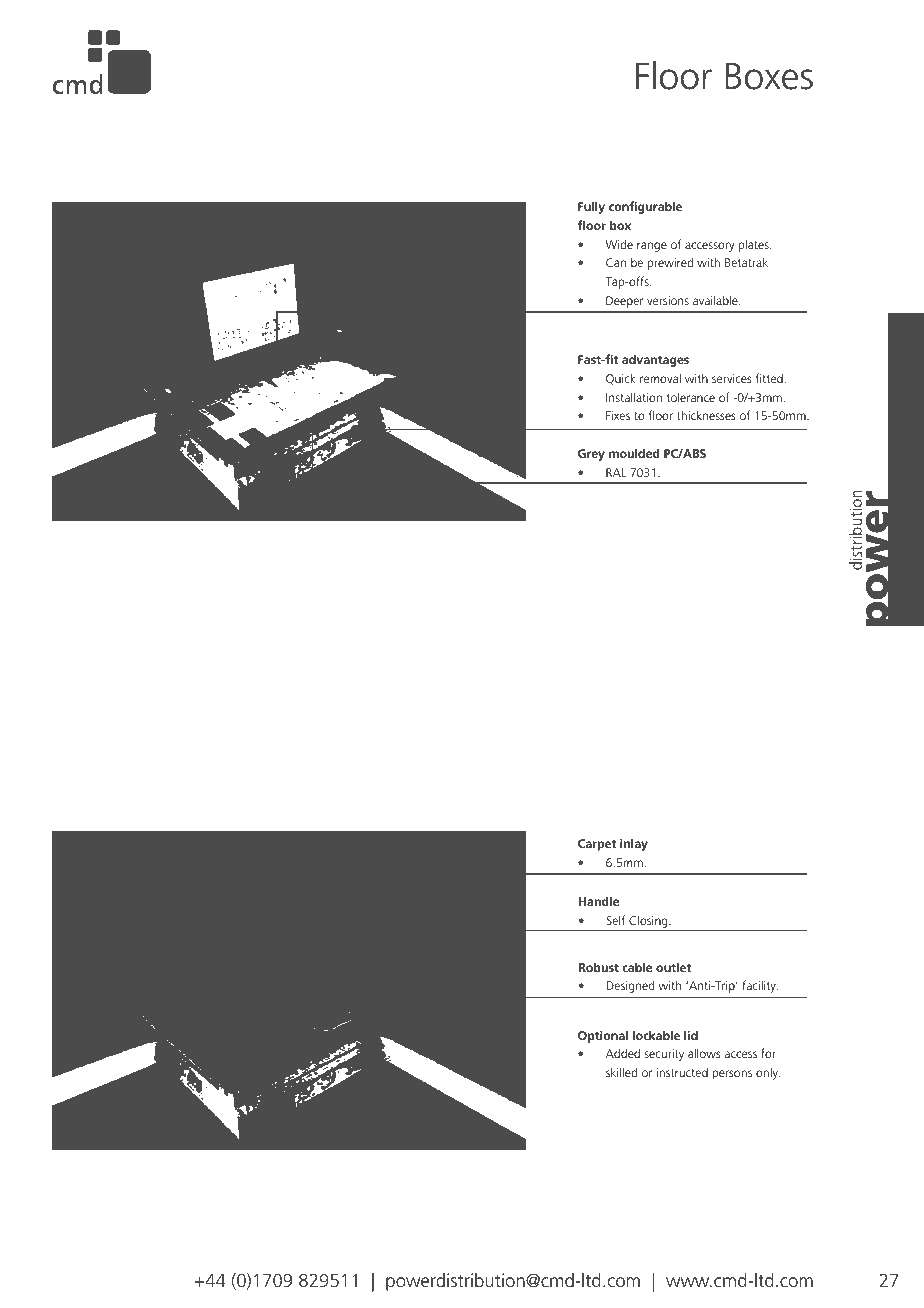 This screenshot has width=924, height=1308. What do you see at coordinates (623, 1053) in the screenshot?
I see `Added` at bounding box center [623, 1053].
